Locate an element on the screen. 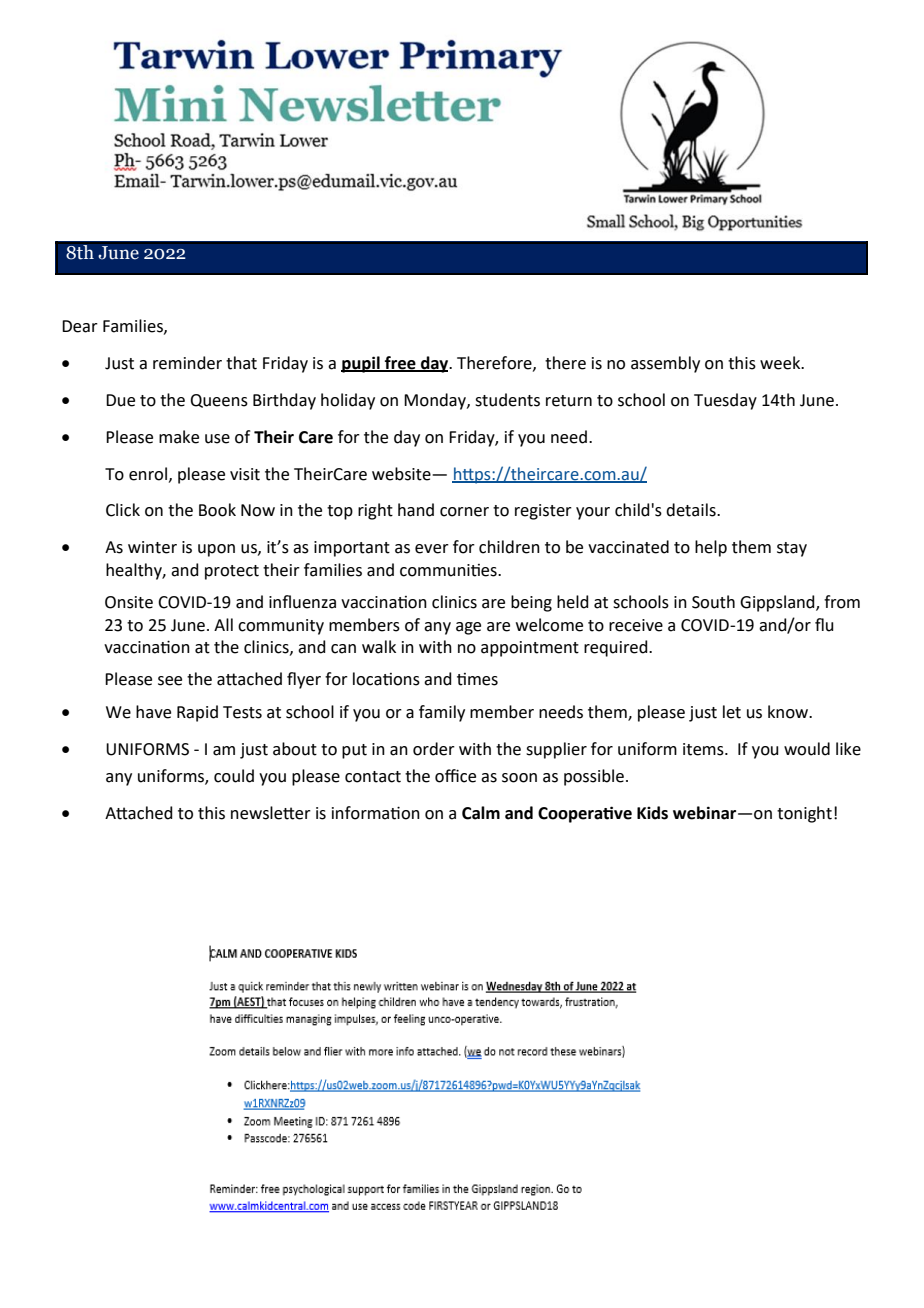 This screenshot has width=924, height=1308. tonight is located at coordinates (804, 814).
